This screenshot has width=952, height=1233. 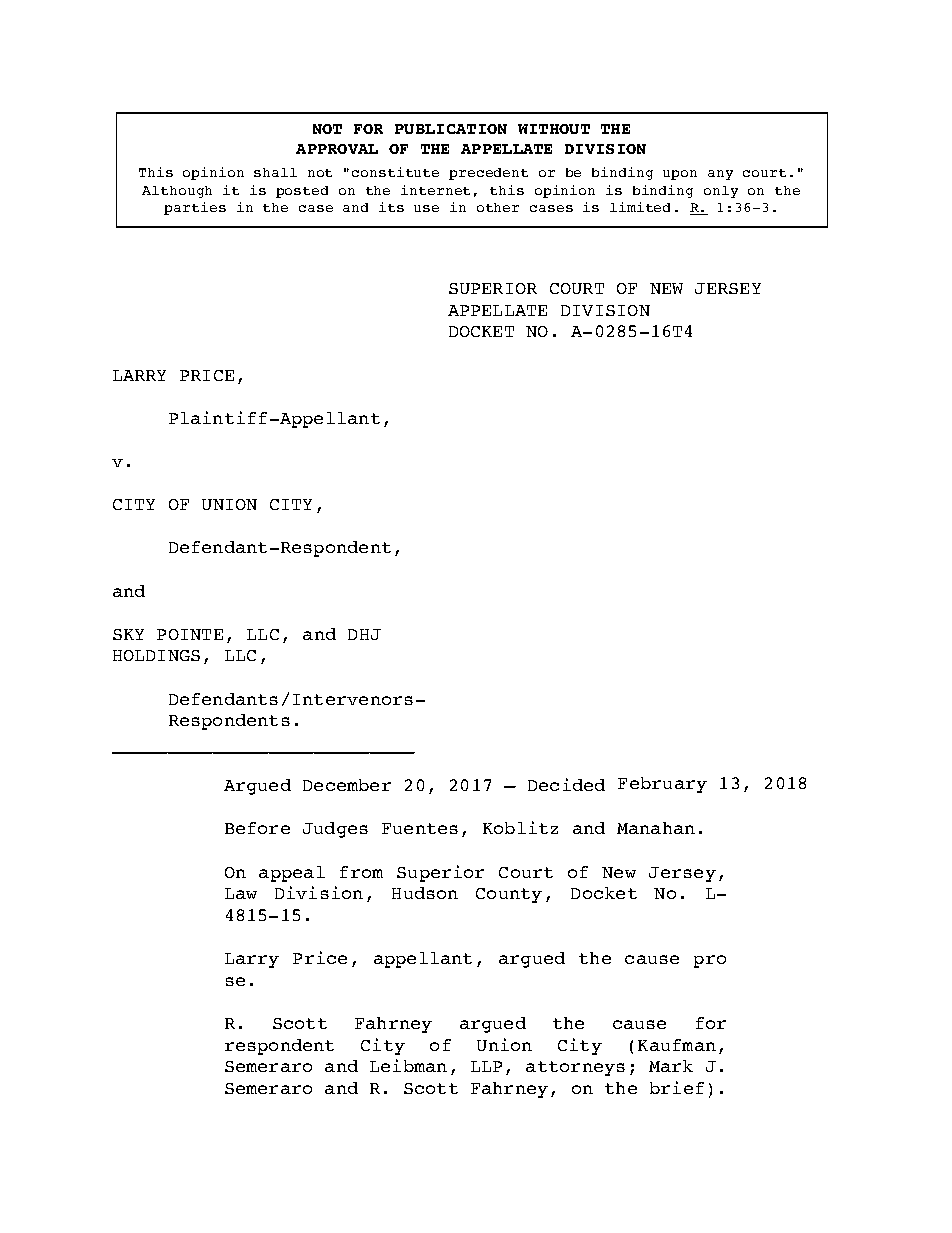 I want to click on upon, so click(x=680, y=175).
